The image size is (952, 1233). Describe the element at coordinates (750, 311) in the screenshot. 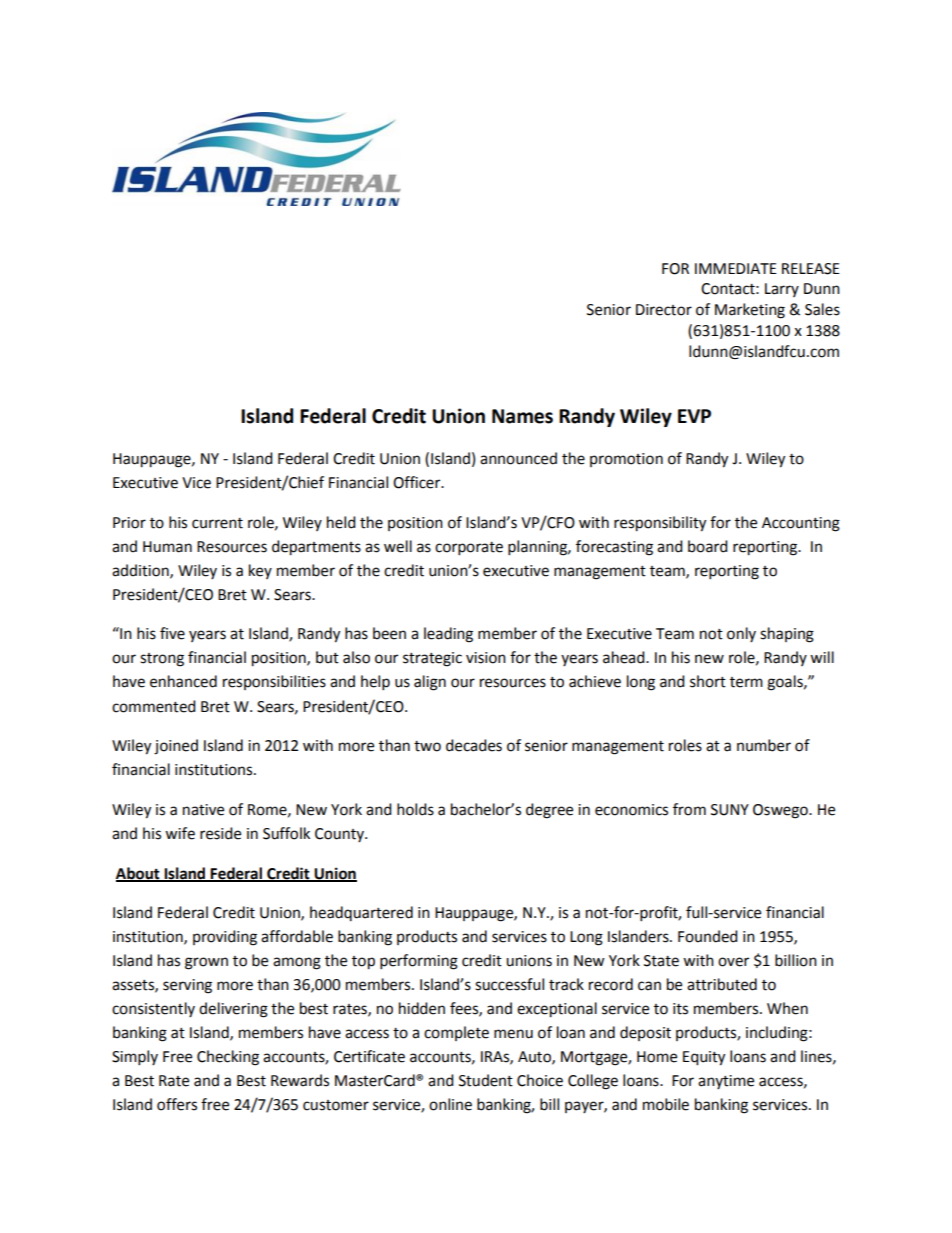

I see `Marketing` at that location.
